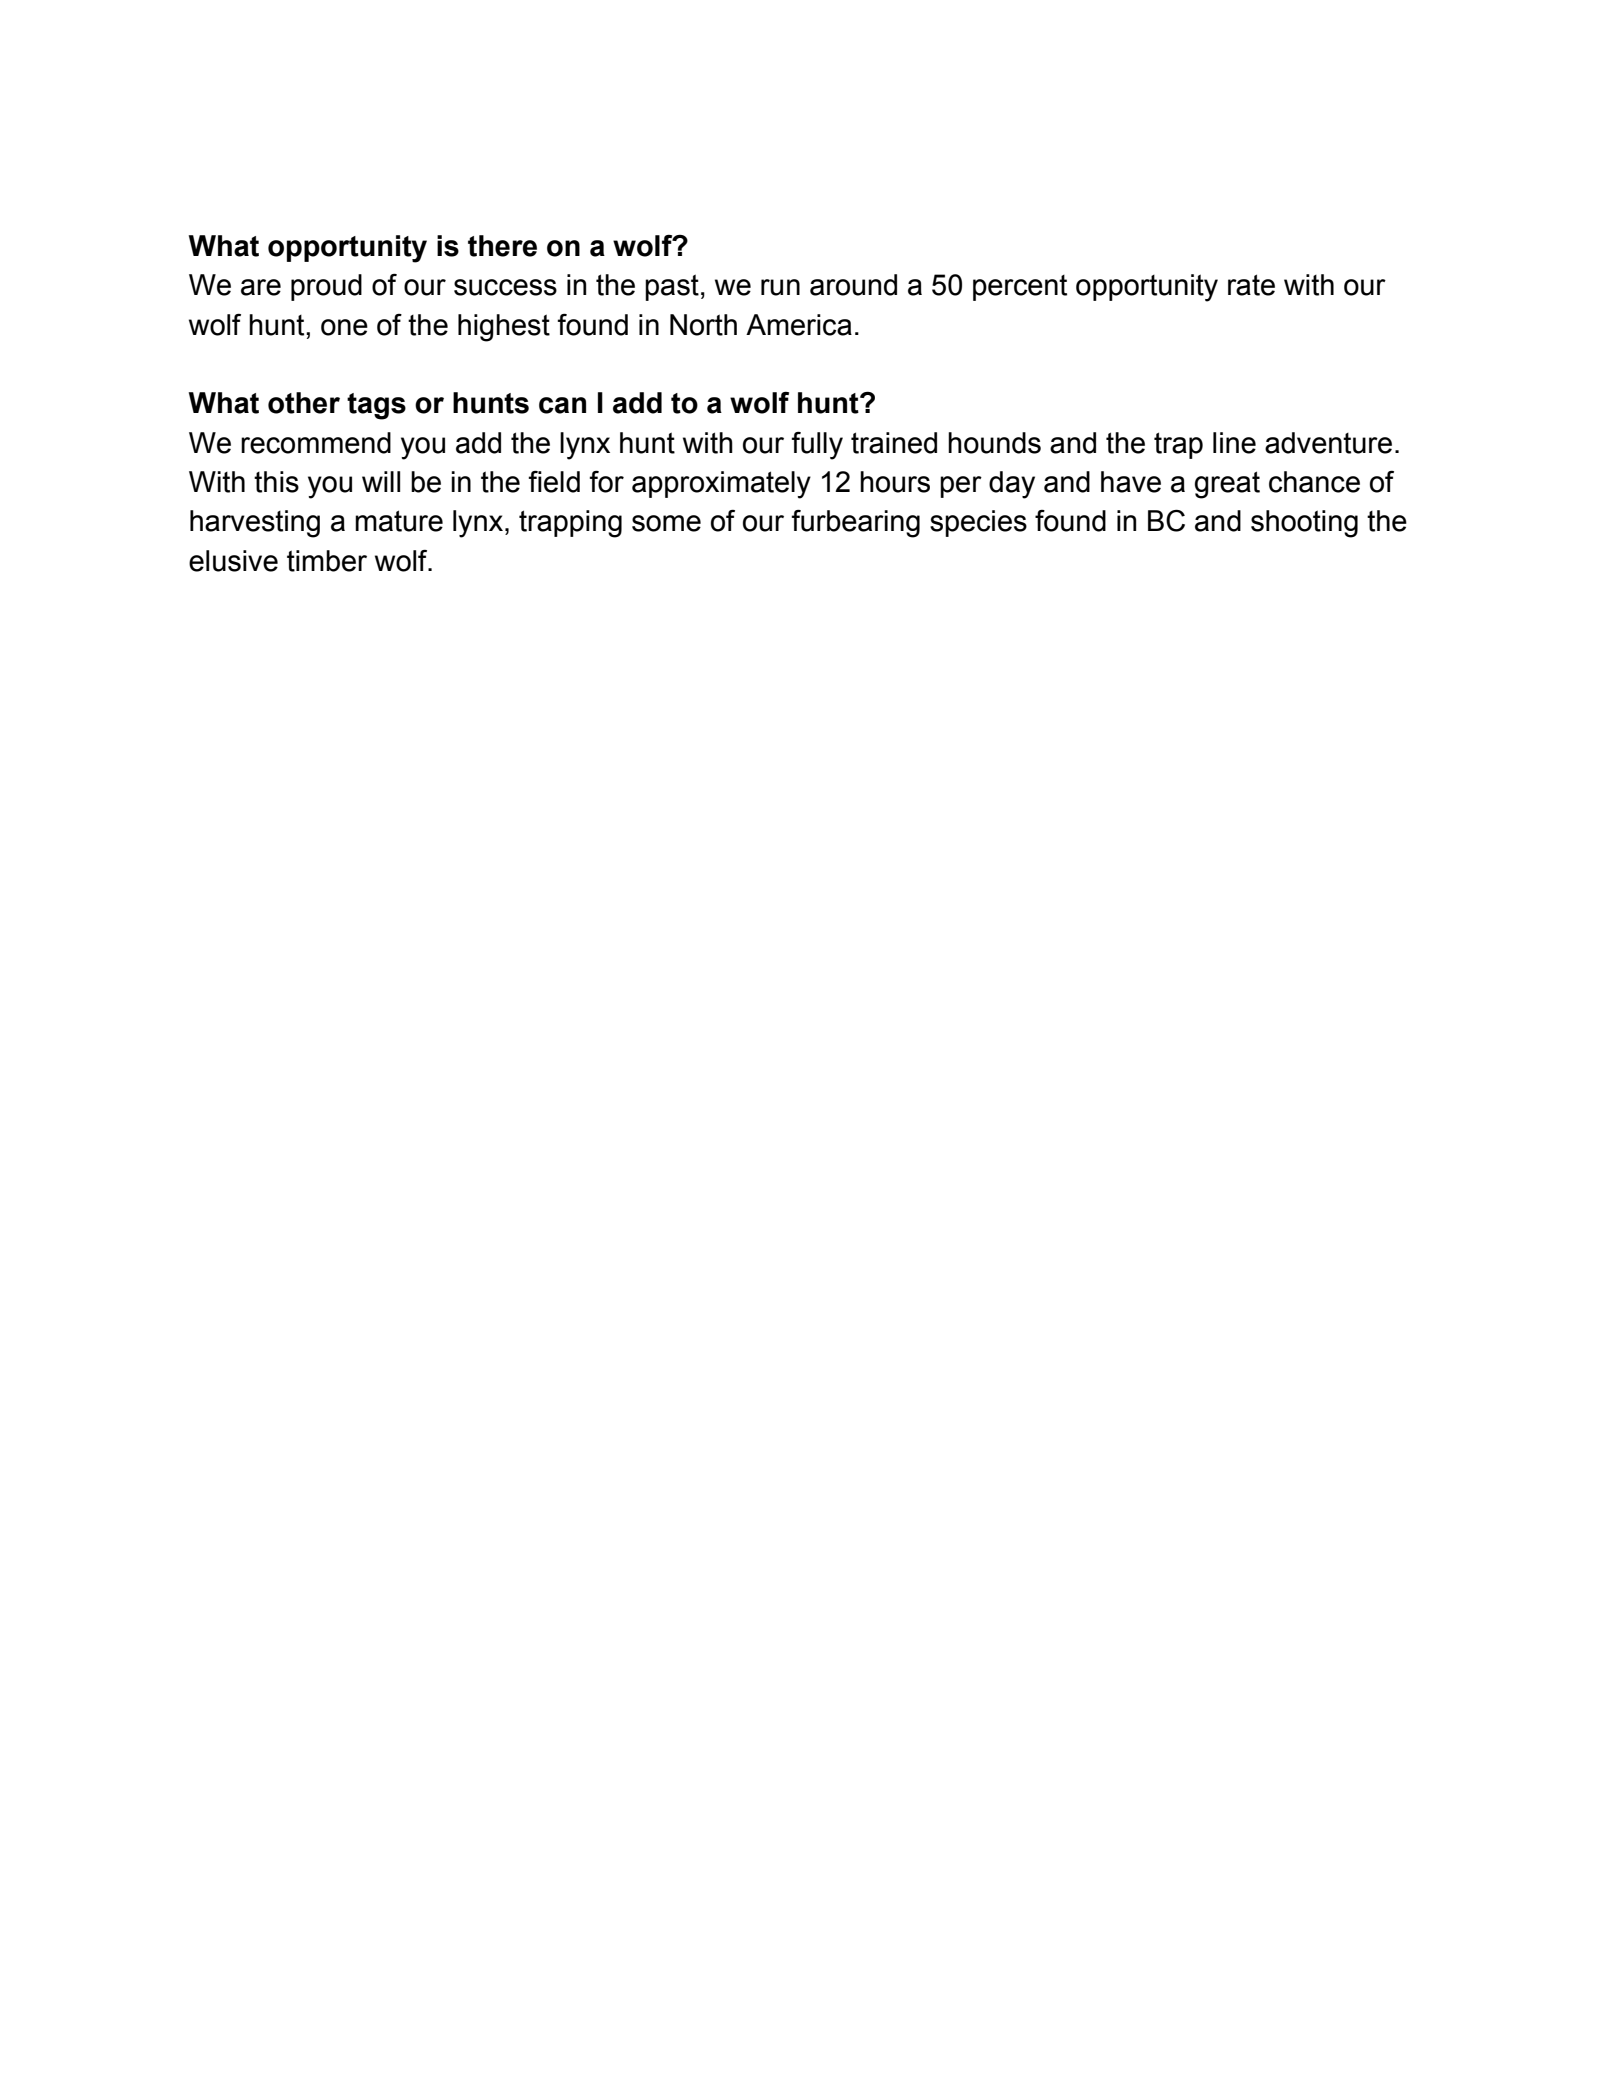 The image size is (1606, 2078). I want to click on around, so click(853, 285).
